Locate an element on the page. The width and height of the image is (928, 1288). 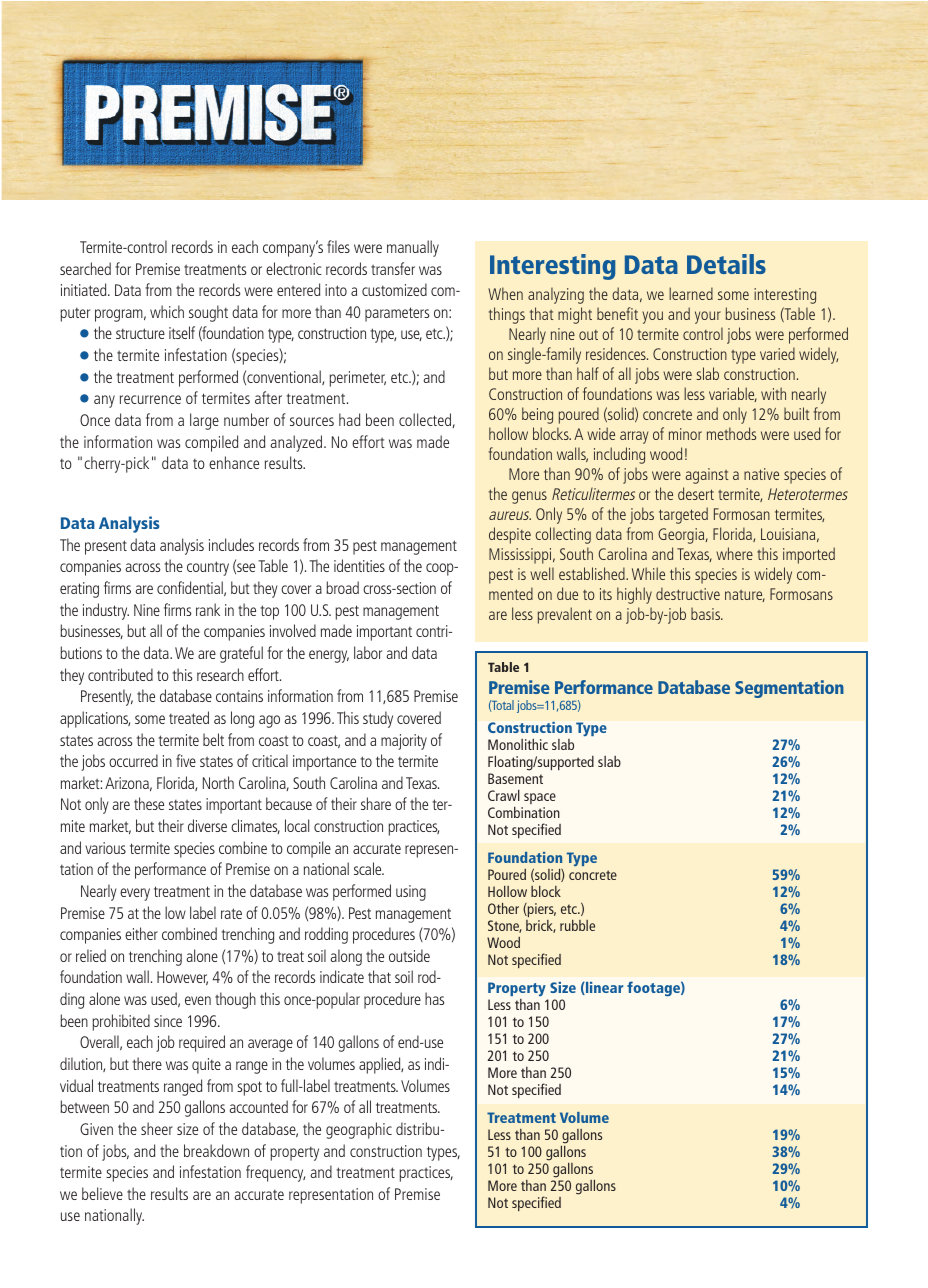
majority is located at coordinates (404, 742).
